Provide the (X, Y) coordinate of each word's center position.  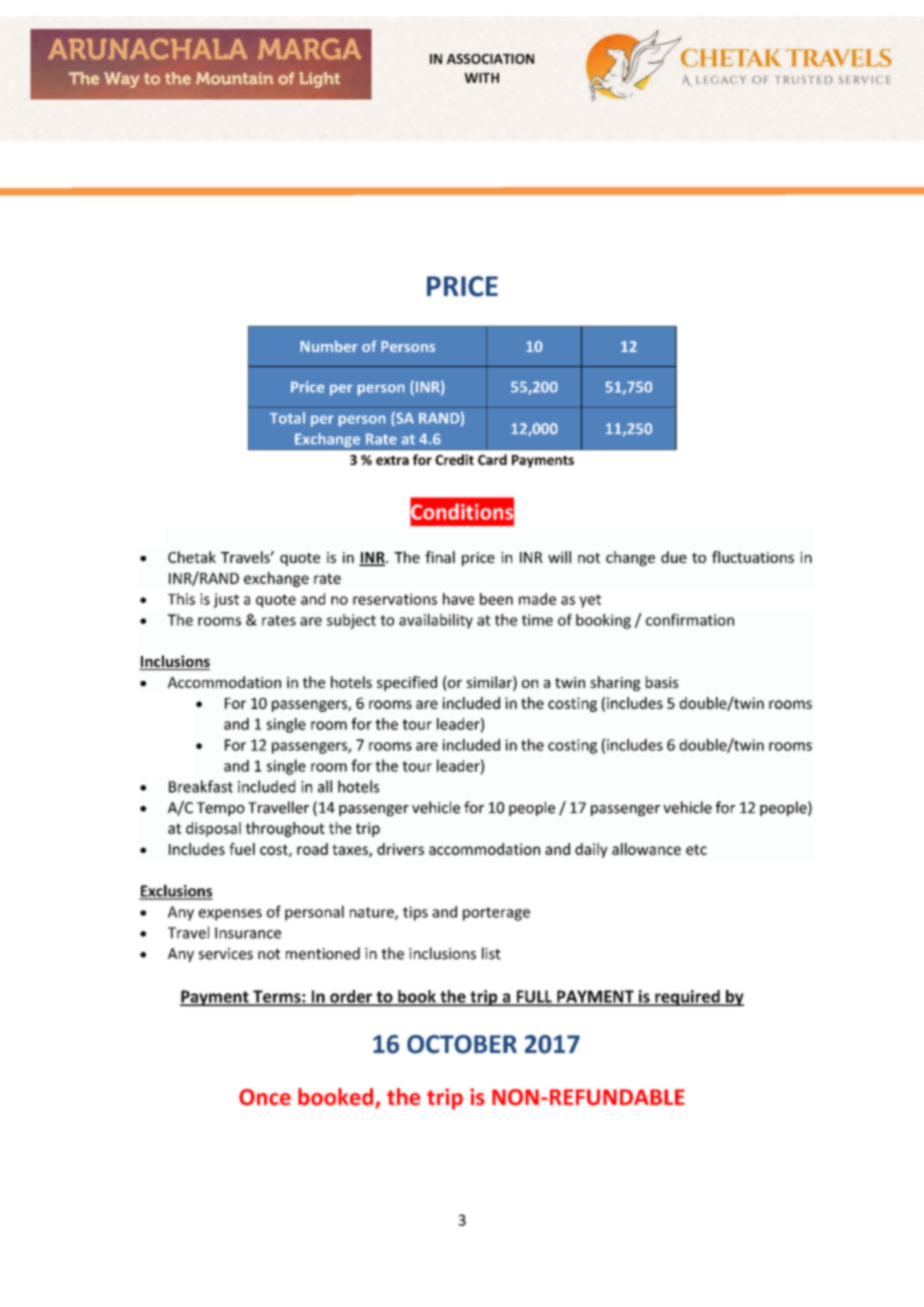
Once (265, 1097)
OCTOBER (462, 1044)
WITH (481, 78)
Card (492, 459)
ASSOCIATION (490, 59)
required (687, 998)
